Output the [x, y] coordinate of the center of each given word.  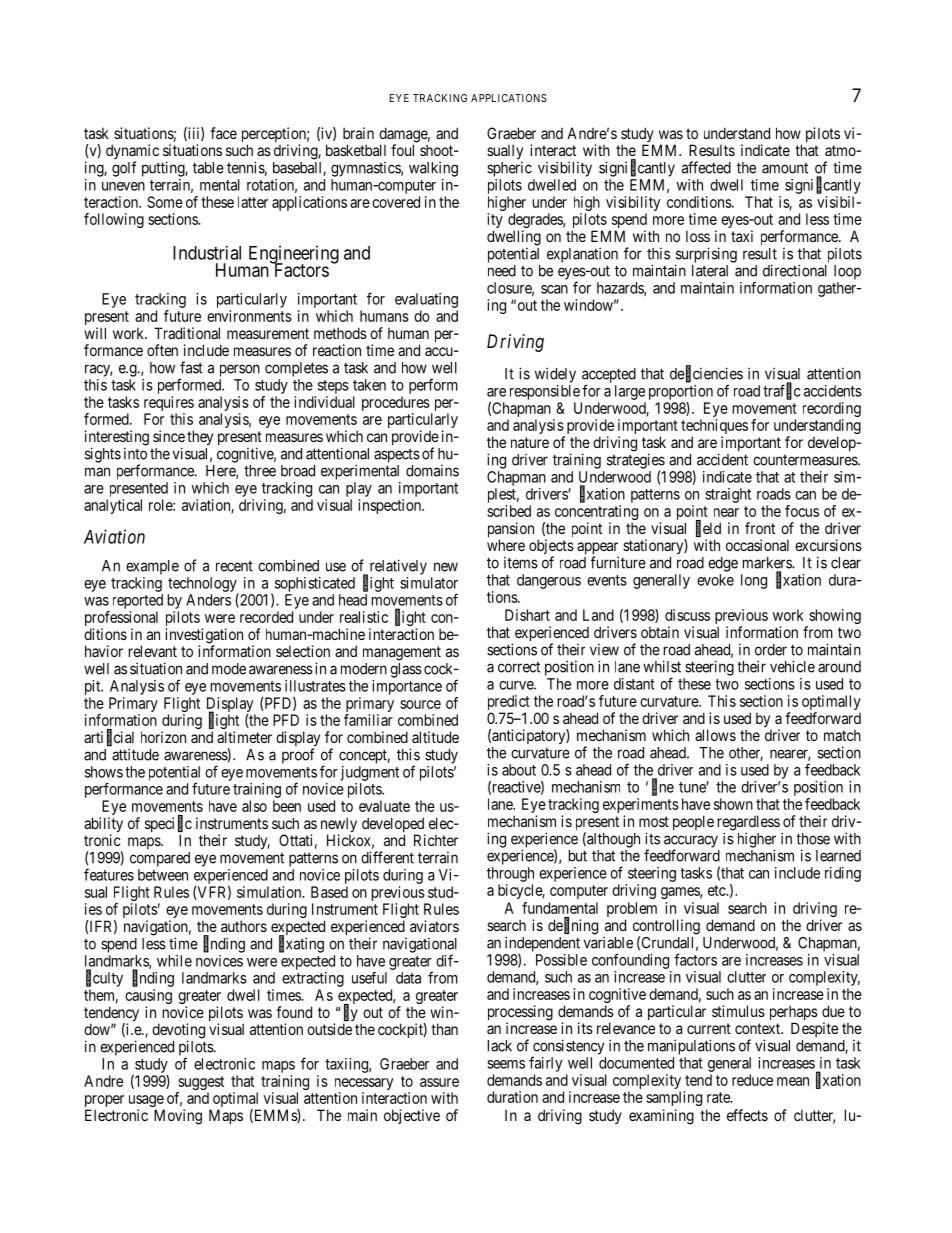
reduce [752, 1080]
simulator [429, 583]
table [208, 168]
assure [439, 1082]
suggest [201, 1083]
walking [433, 169]
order [771, 650]
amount [785, 168]
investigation [204, 637]
